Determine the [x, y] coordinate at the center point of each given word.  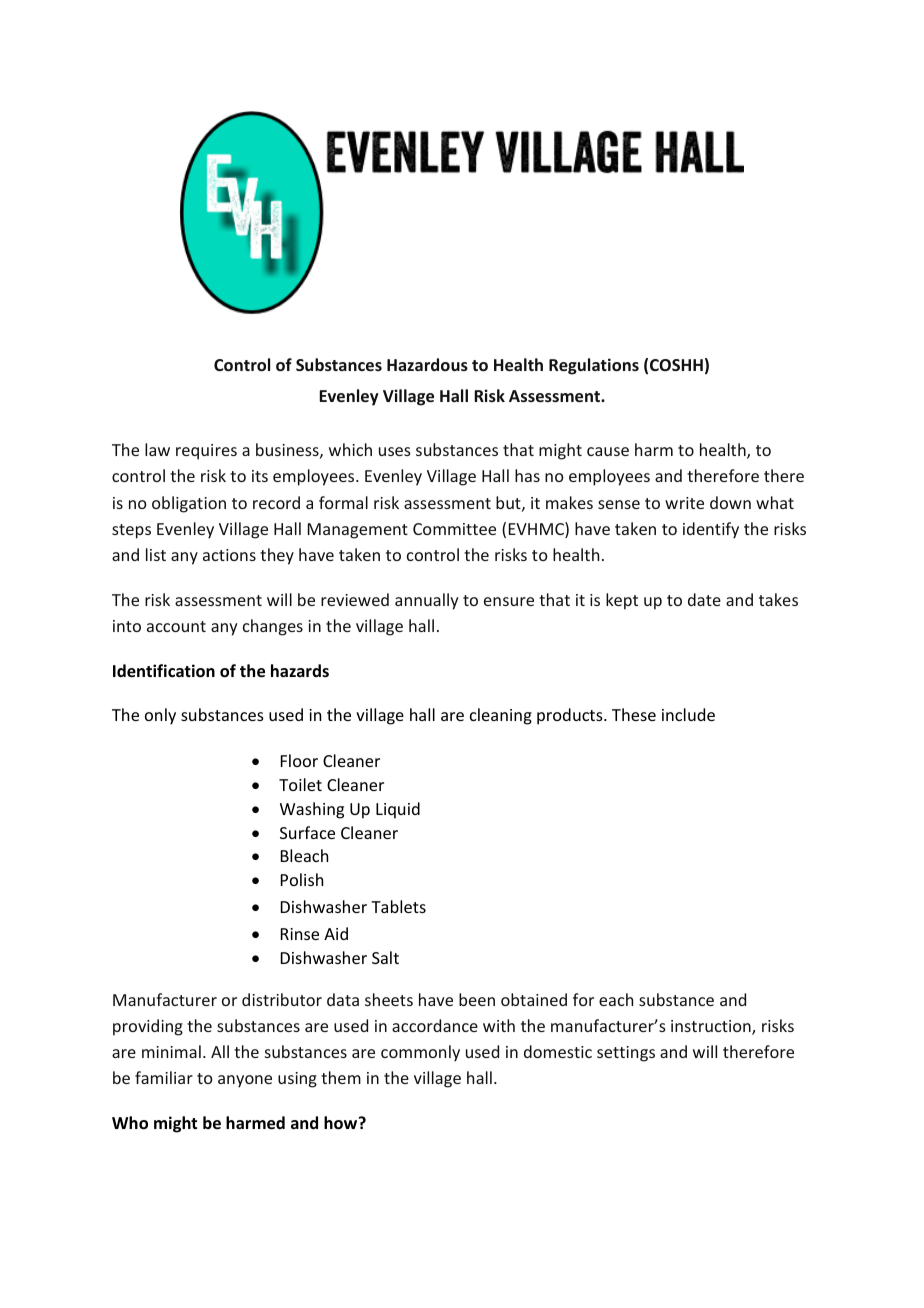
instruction [712, 1027]
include [688, 714]
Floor [299, 760]
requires [206, 452]
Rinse [300, 934]
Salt [385, 957]
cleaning [501, 716]
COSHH [676, 365]
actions [229, 555]
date [704, 599]
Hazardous [427, 364]
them [341, 1077]
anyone [245, 1081]
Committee [454, 529]
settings [626, 1054]
